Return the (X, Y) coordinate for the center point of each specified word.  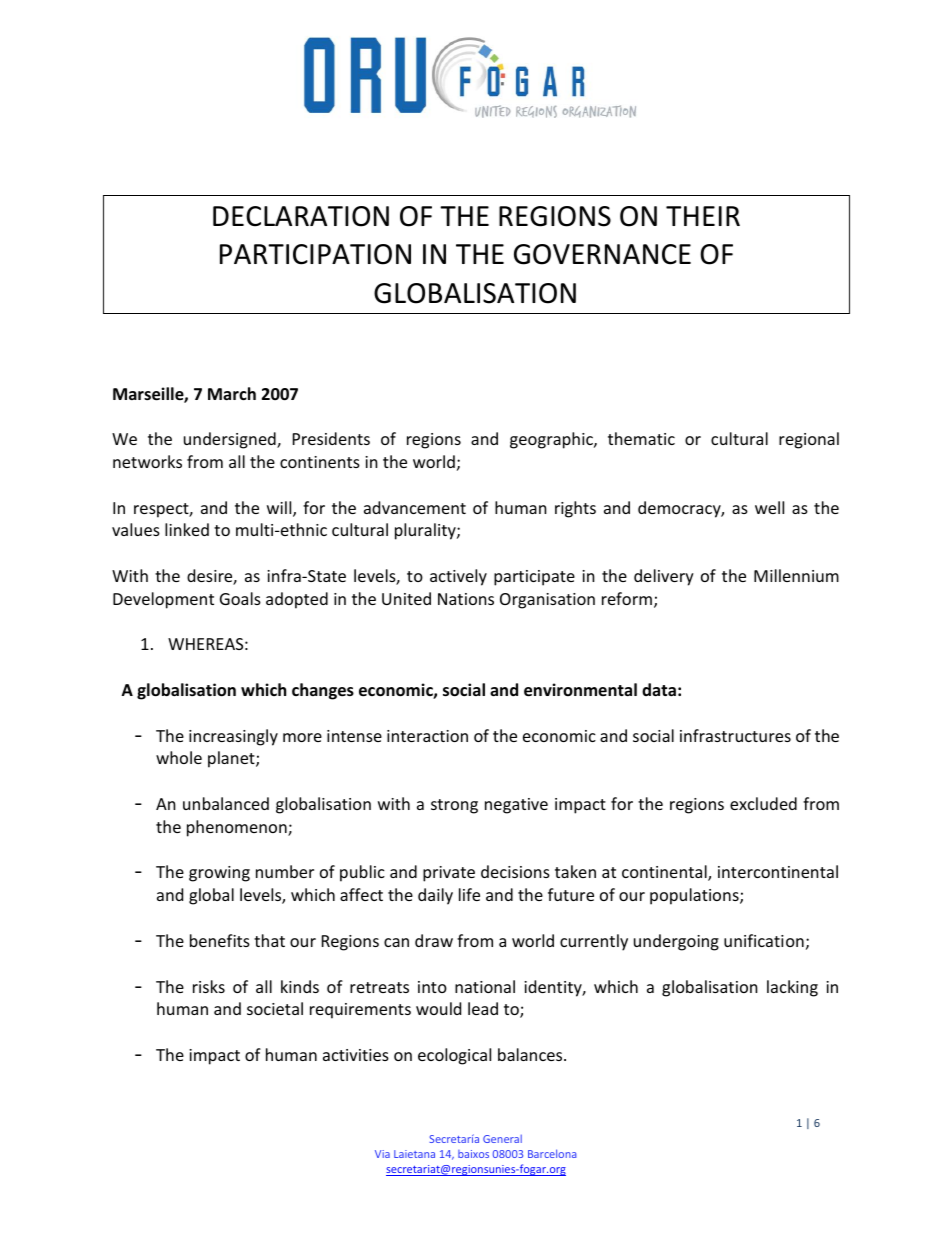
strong (454, 806)
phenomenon (238, 828)
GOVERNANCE (602, 254)
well (769, 507)
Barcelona (552, 1153)
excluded (763, 803)
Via (382, 1154)
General (502, 1138)
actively (458, 577)
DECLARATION (301, 216)
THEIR (703, 216)
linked (187, 529)
